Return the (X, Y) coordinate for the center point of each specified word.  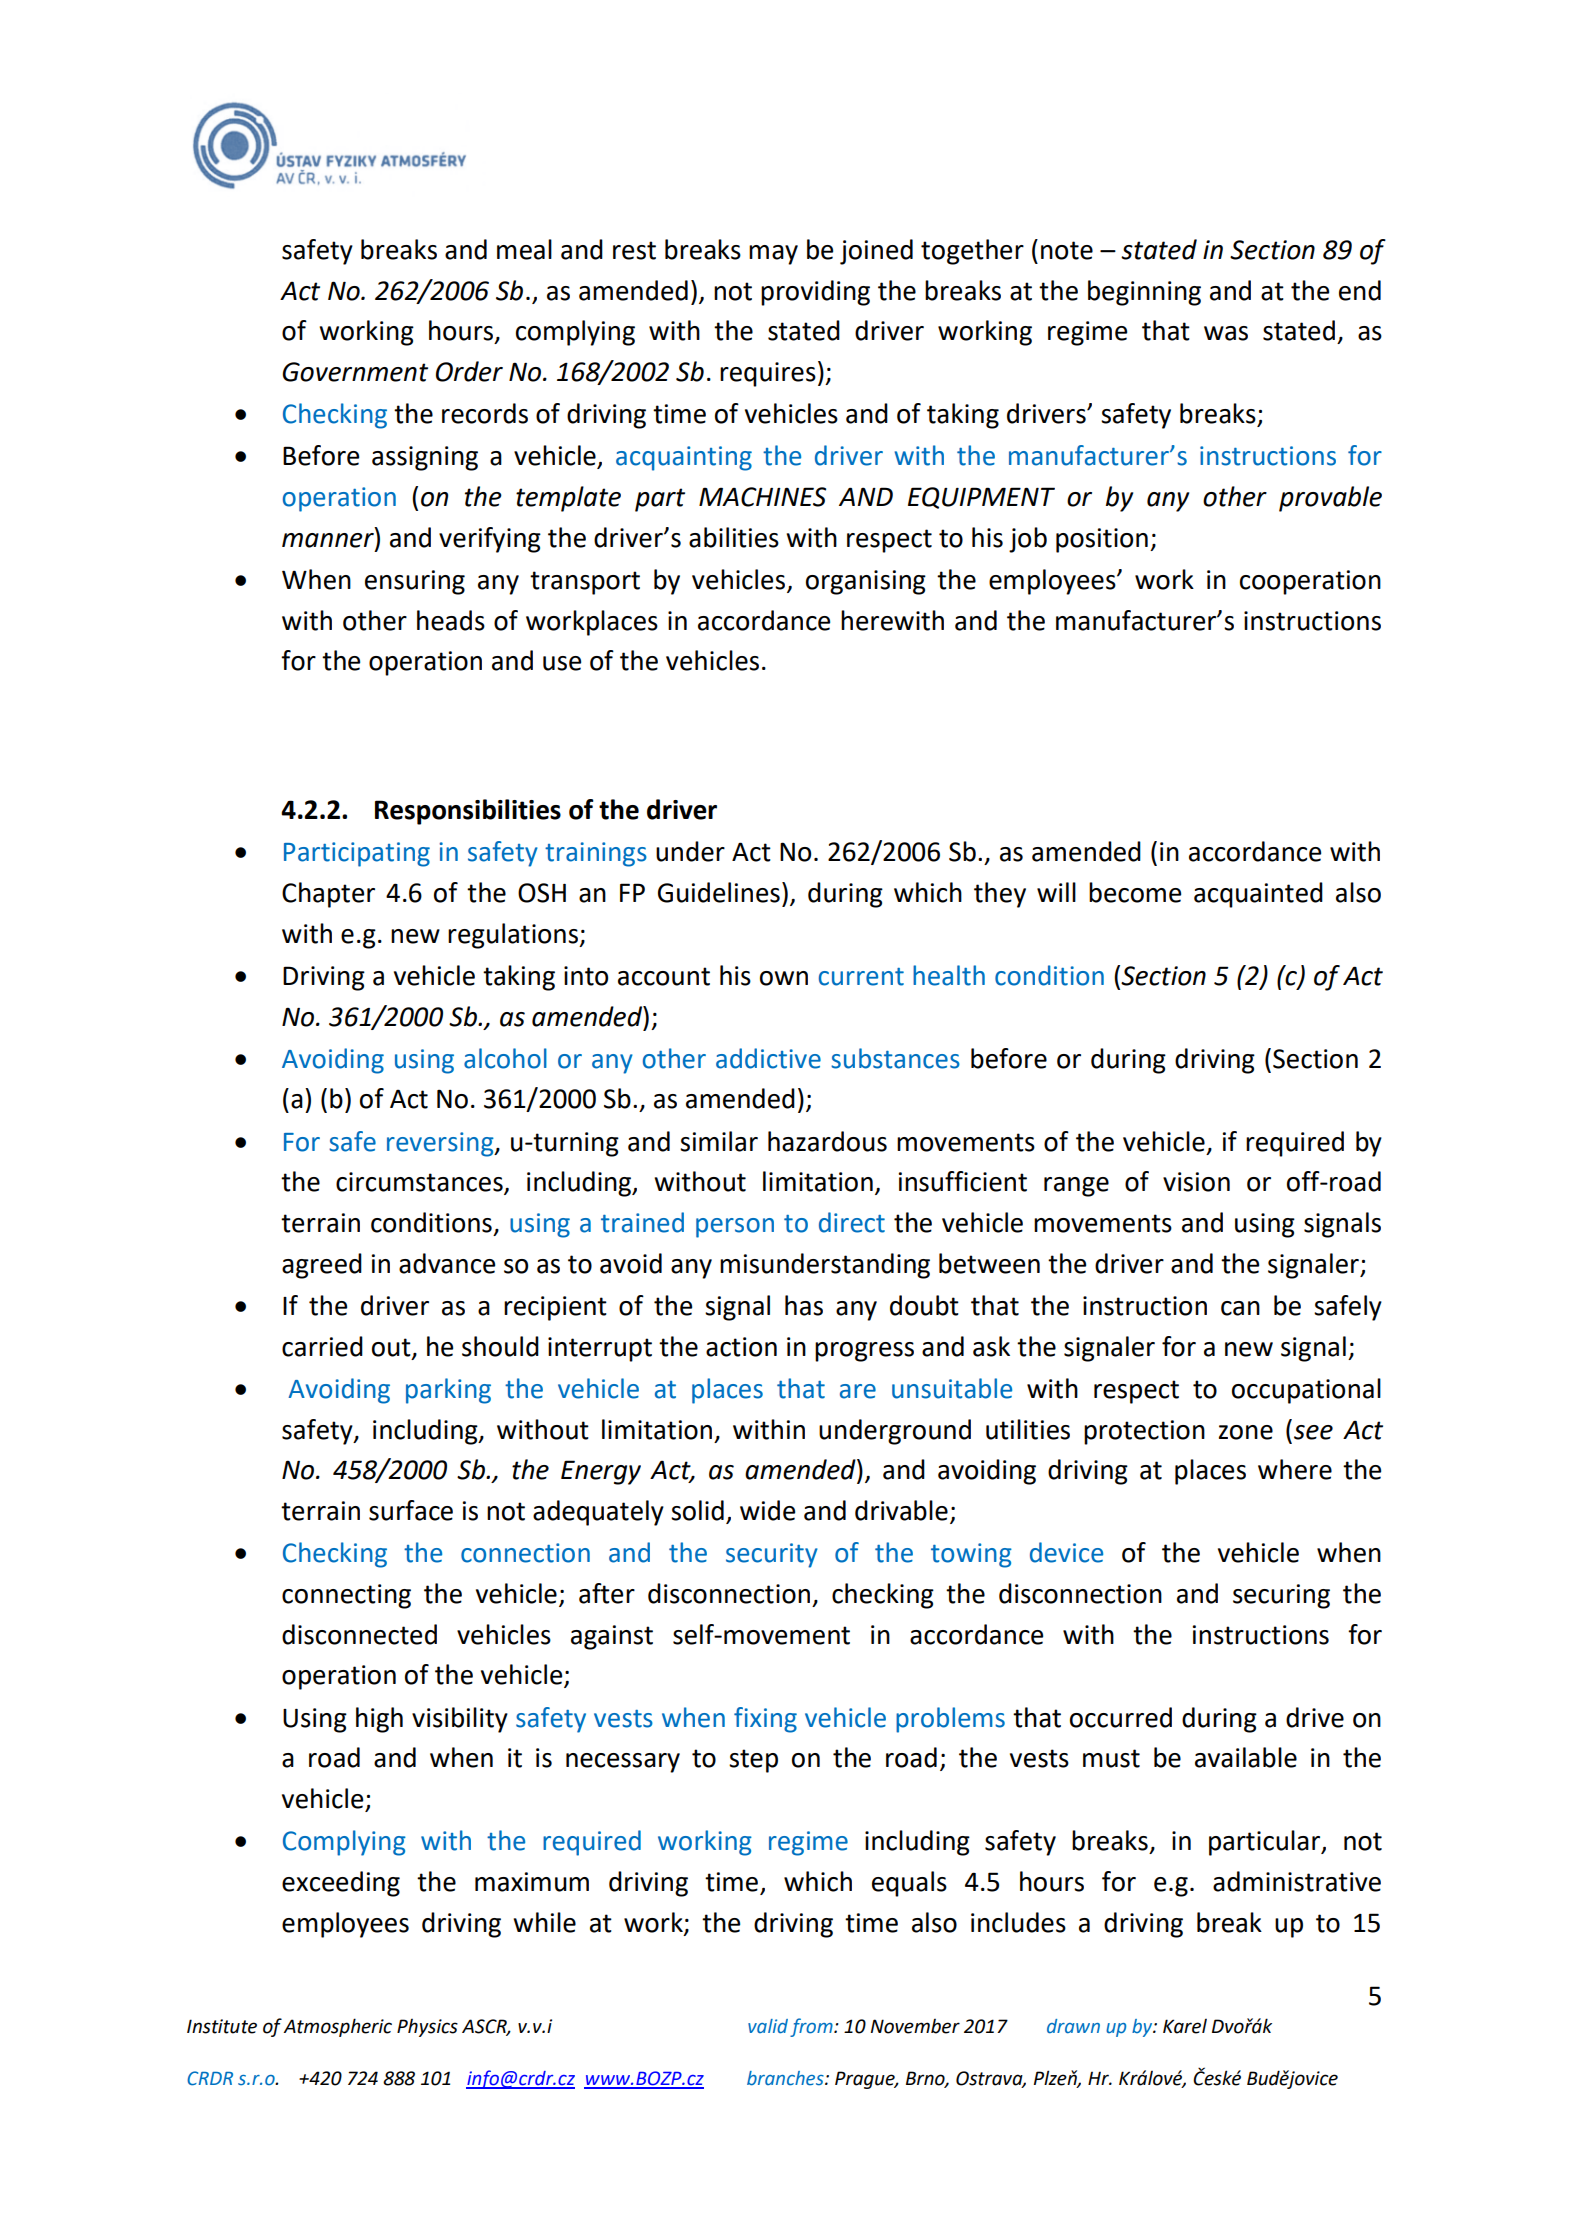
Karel (1185, 2026)
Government (355, 372)
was (1226, 333)
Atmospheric (337, 2027)
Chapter (328, 895)
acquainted (1258, 895)
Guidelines (719, 892)
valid (768, 2026)
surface (411, 1510)
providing (815, 293)
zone (1246, 1432)
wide (767, 1510)
